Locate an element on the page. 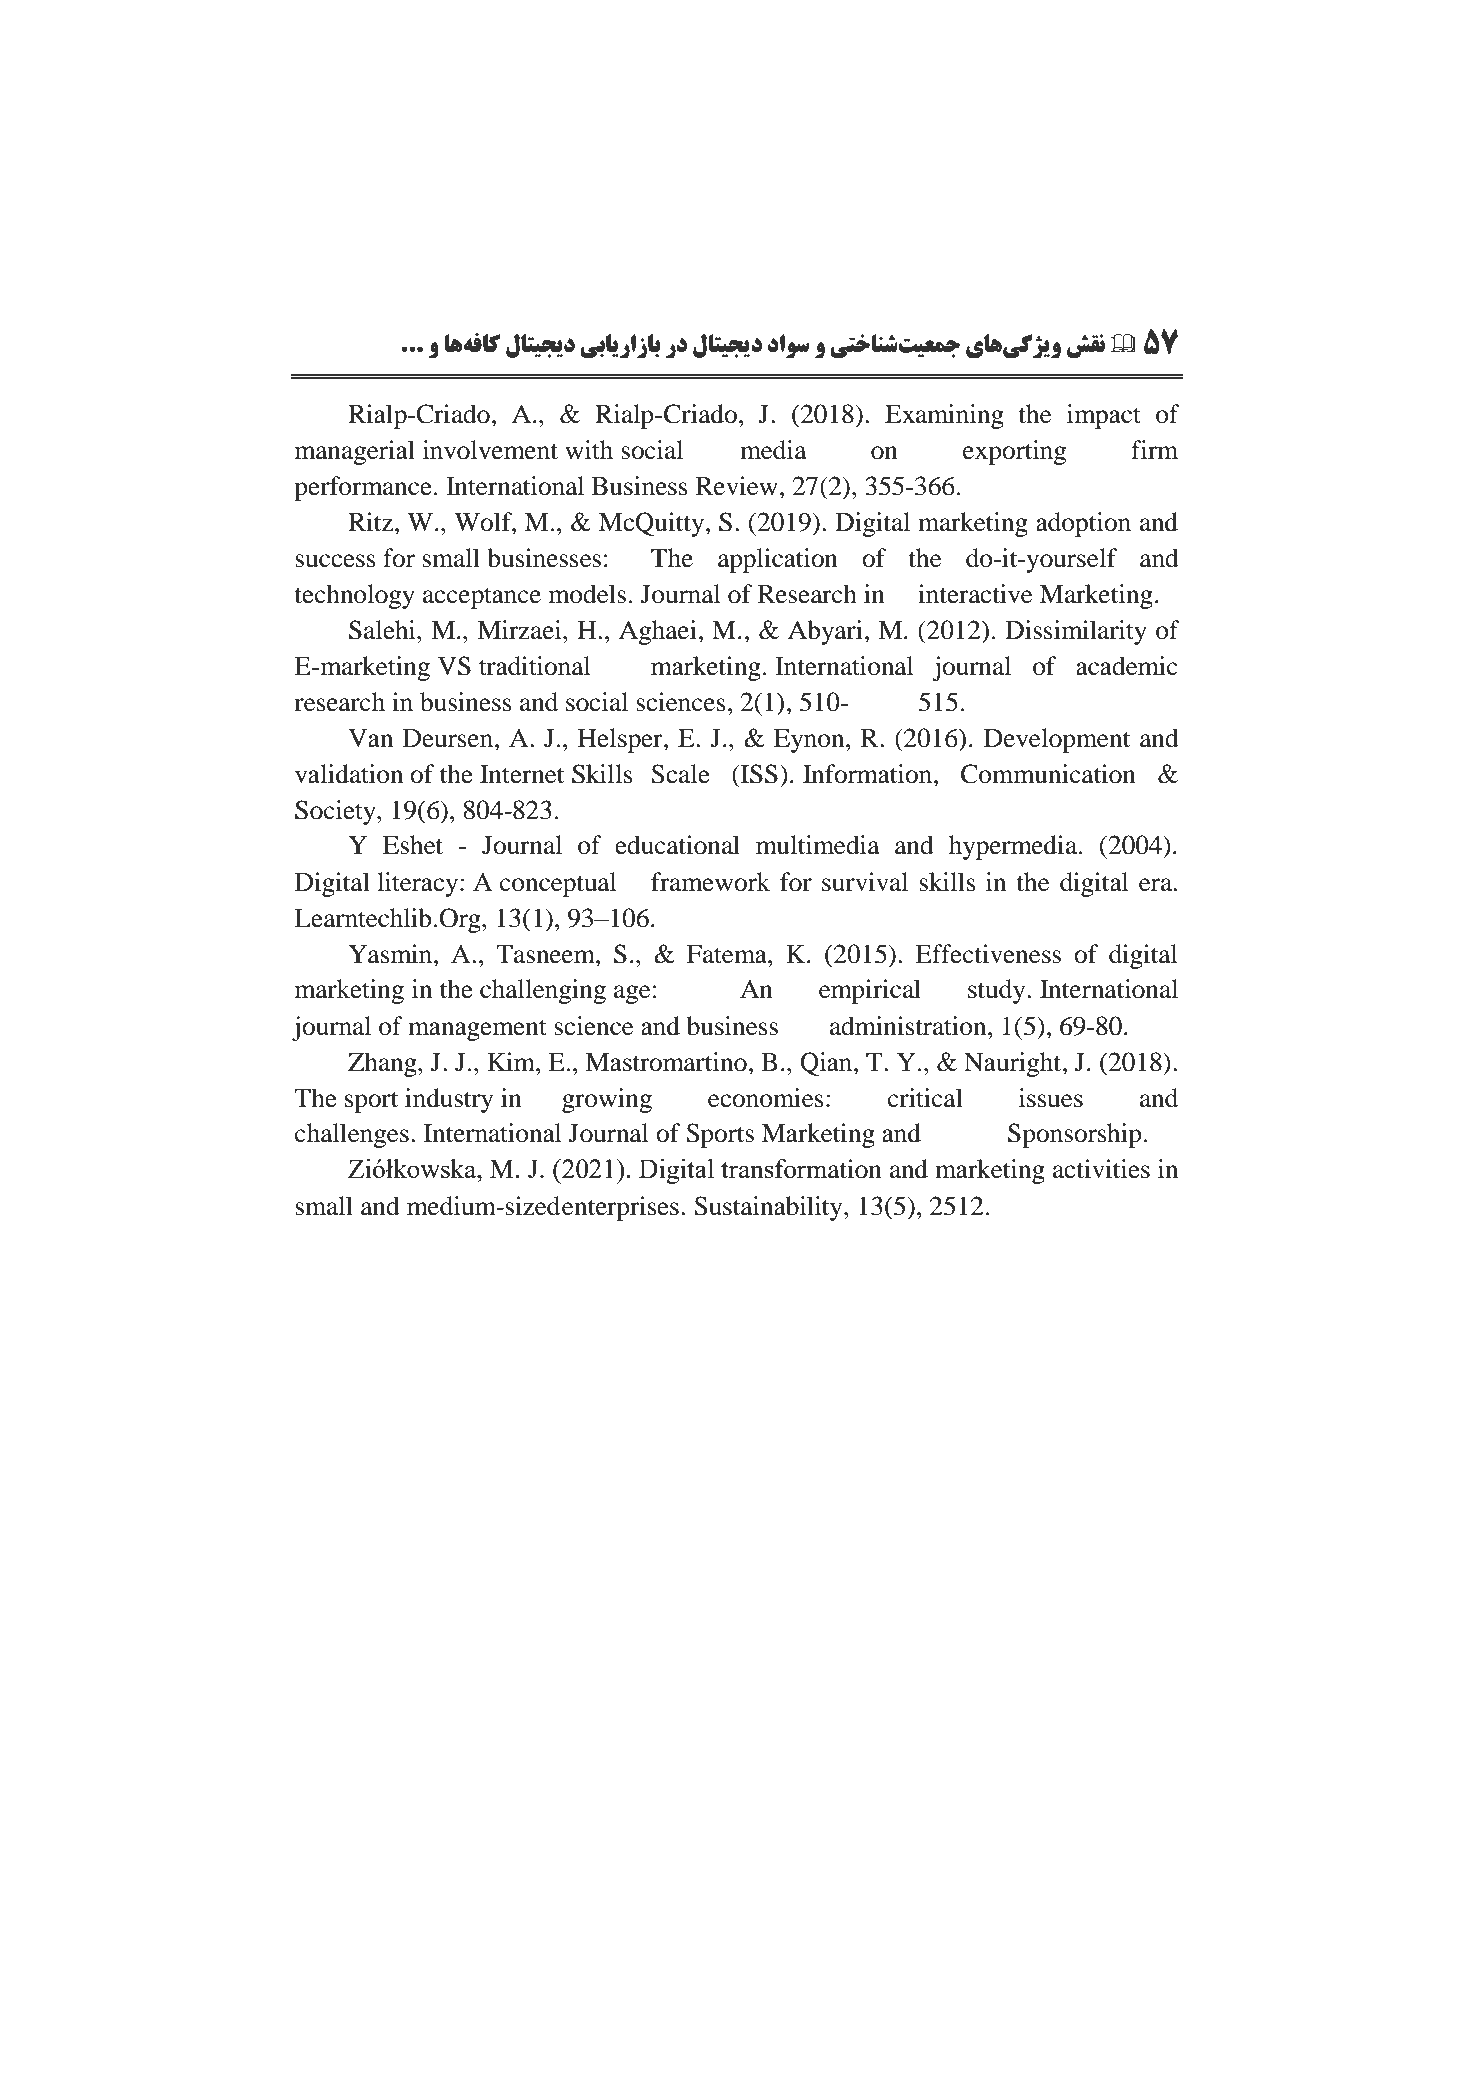  management is located at coordinates (477, 1030).
